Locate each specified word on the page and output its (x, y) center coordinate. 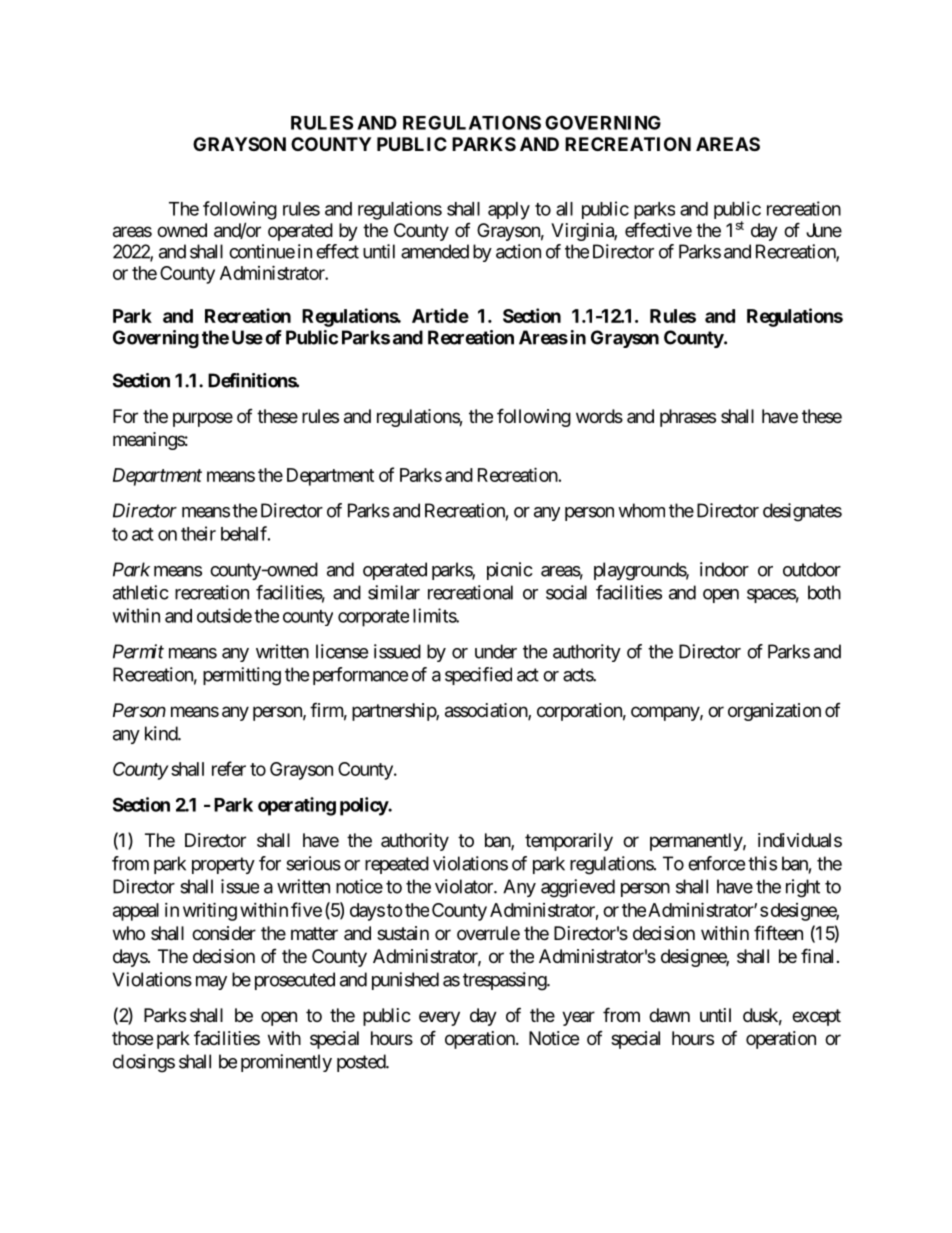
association (487, 711)
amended (435, 251)
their (198, 533)
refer (229, 768)
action (518, 251)
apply (509, 211)
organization (774, 712)
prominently (286, 1063)
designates (802, 512)
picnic (510, 571)
